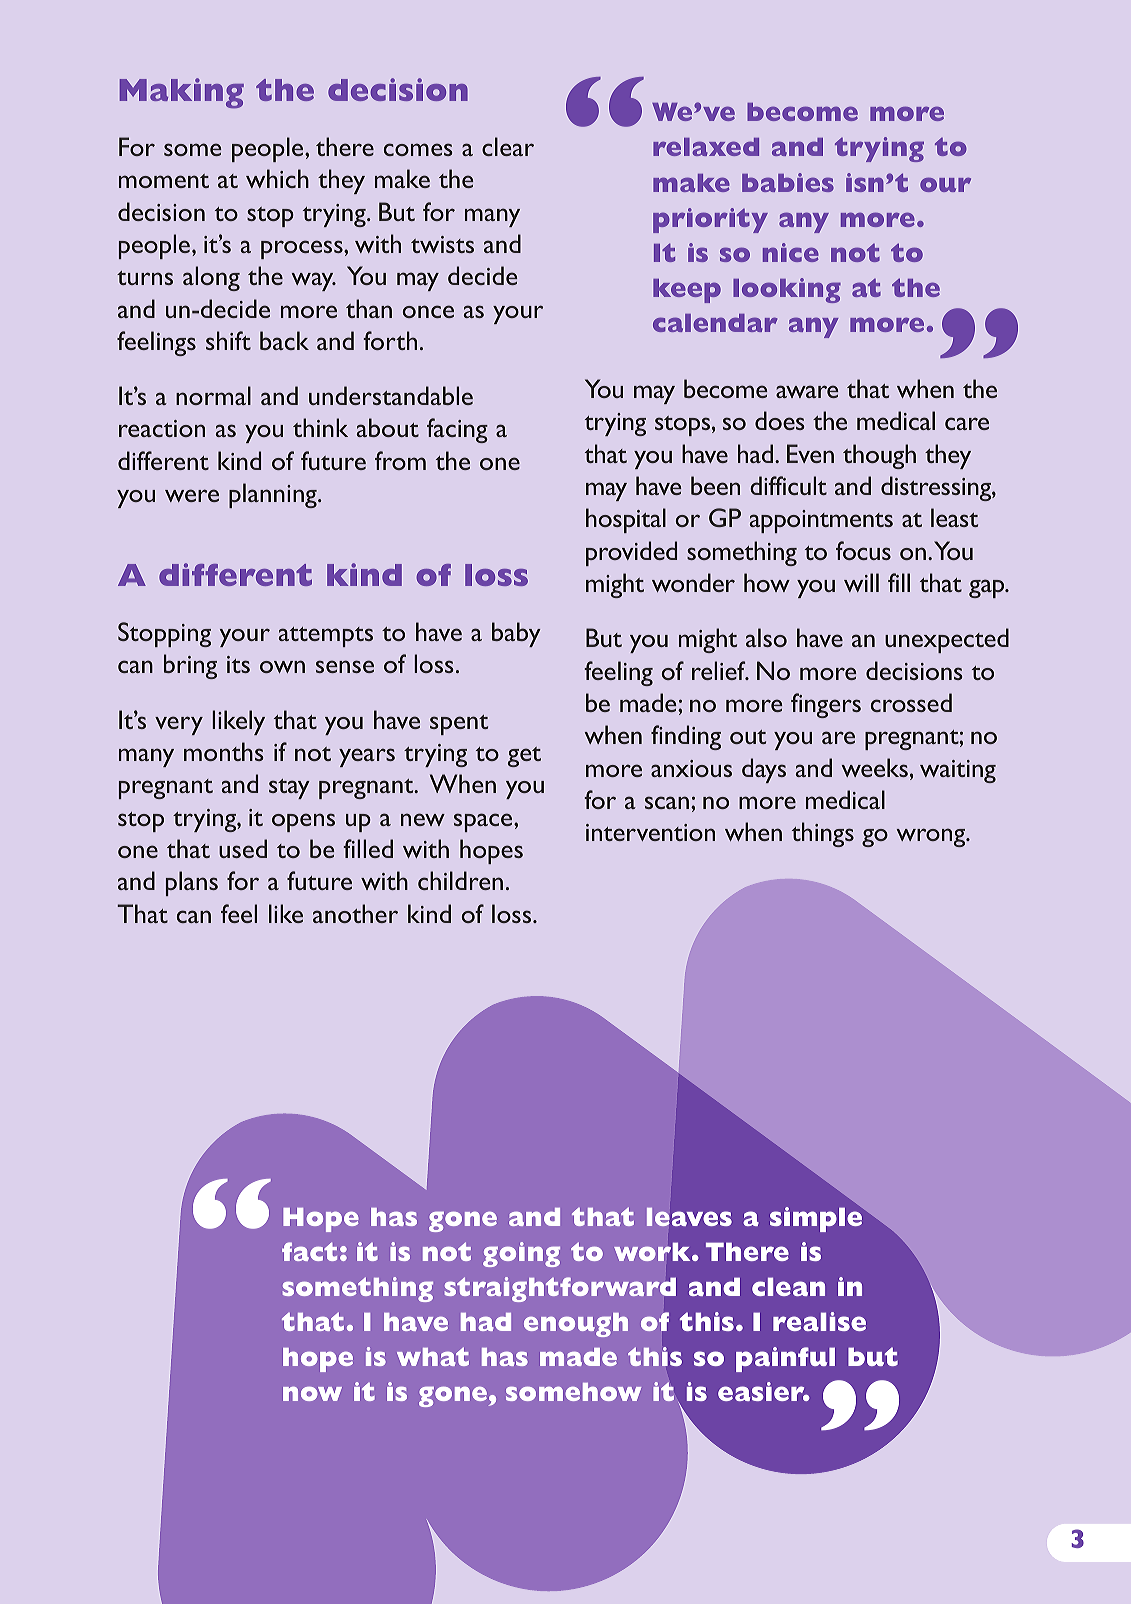 The width and height of the image is (1131, 1604). I want to click on clear, so click(508, 146).
